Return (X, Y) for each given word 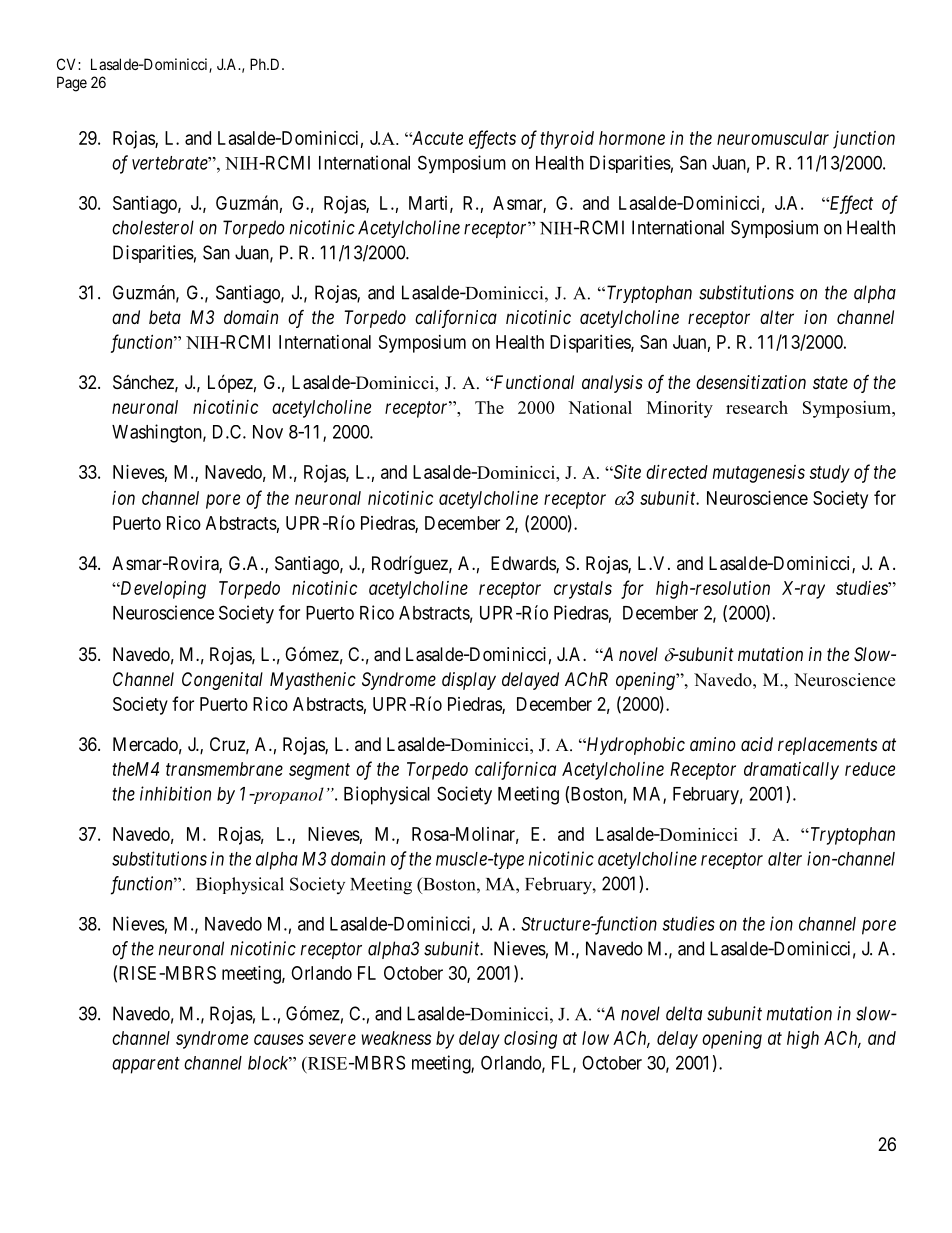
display (469, 681)
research (757, 407)
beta (165, 317)
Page (72, 84)
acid (757, 744)
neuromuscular (773, 138)
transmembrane (224, 769)
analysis (612, 384)
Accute (436, 138)
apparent (146, 1065)
